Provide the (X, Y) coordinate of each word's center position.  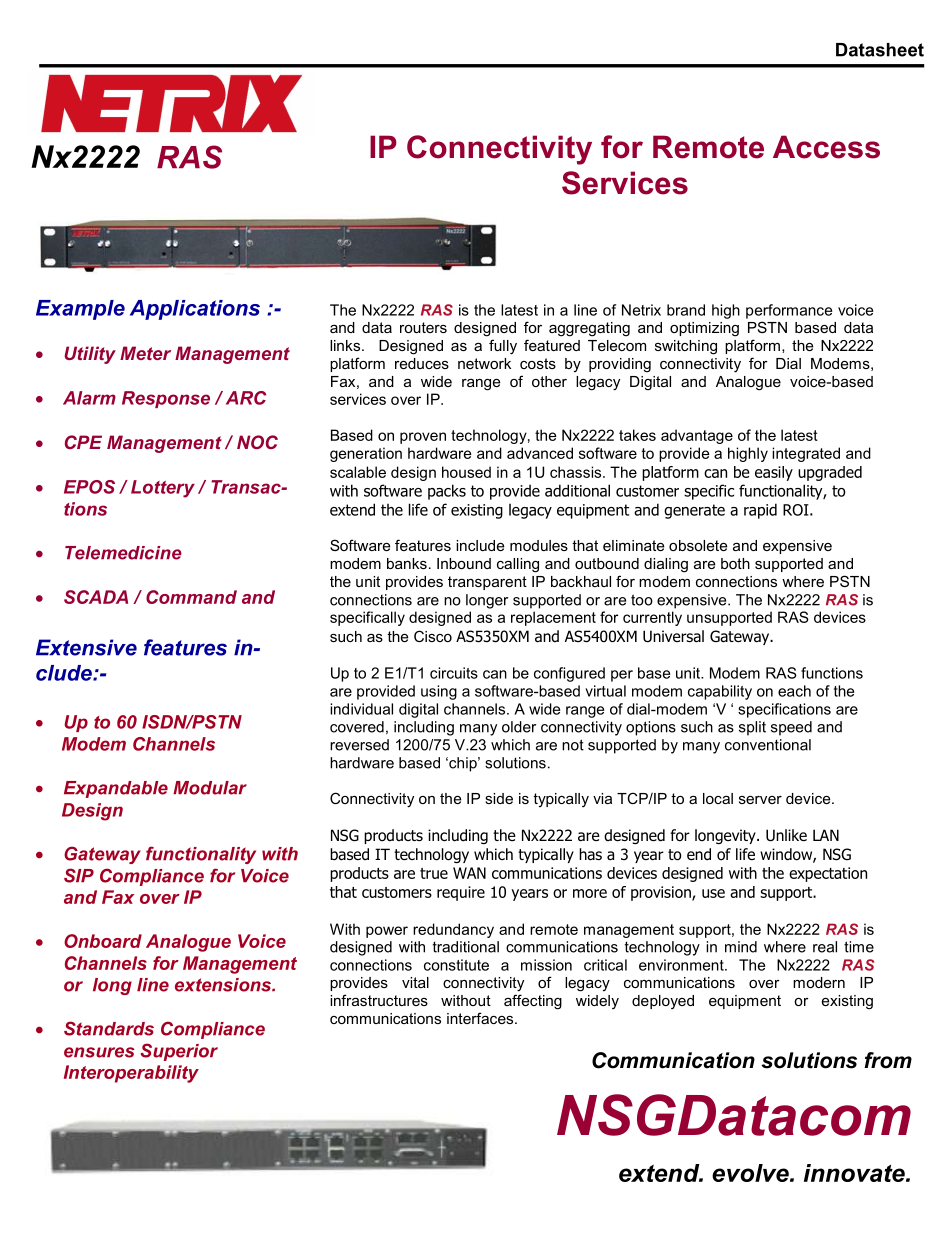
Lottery (163, 489)
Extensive (86, 647)
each (794, 691)
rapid (760, 511)
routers (423, 327)
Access (826, 147)
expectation (828, 874)
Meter (145, 353)
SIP (79, 875)
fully (503, 347)
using (439, 692)
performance (789, 311)
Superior (179, 1052)
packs (447, 492)
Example (80, 310)
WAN (469, 873)
